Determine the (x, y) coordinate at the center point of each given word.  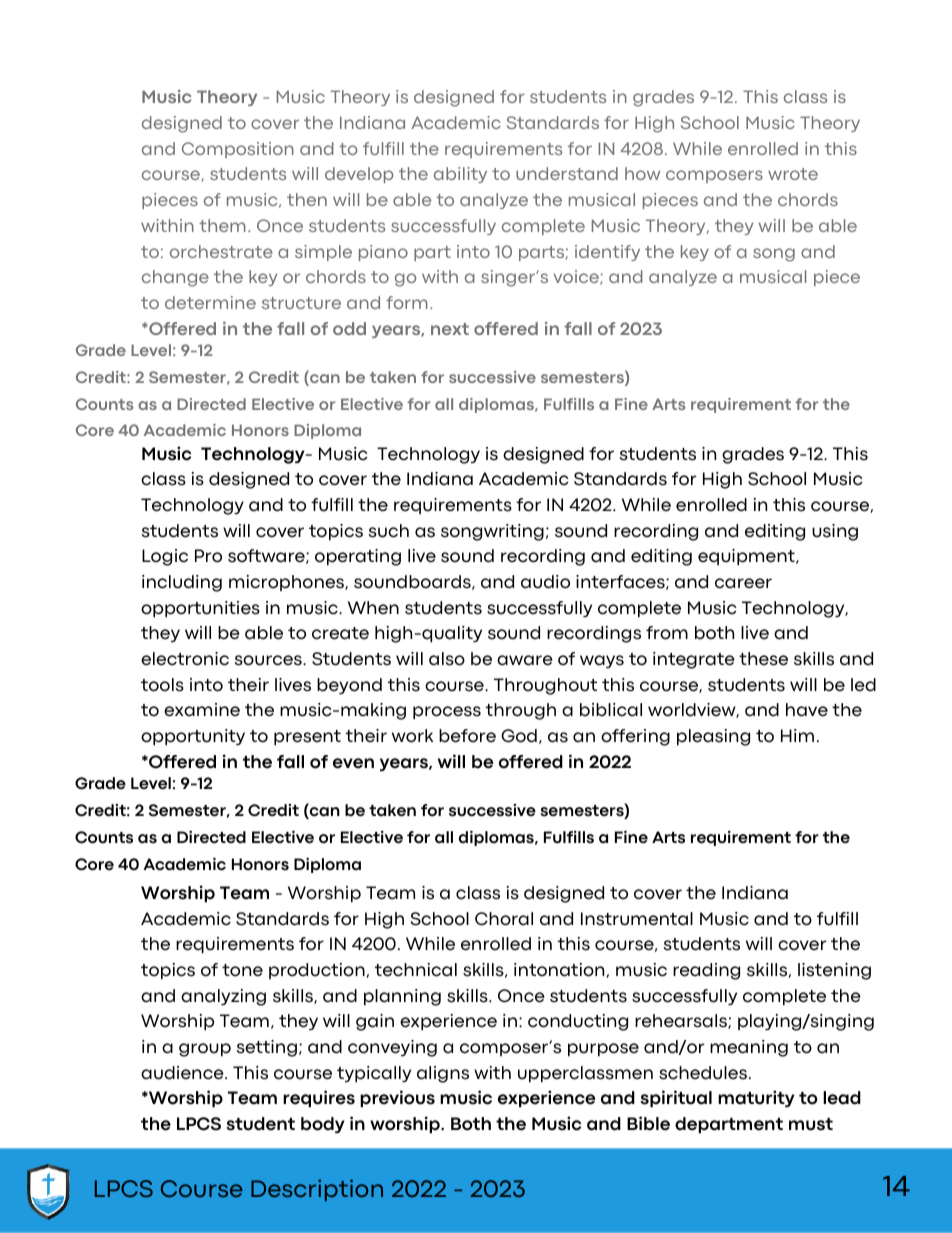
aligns (443, 1074)
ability (460, 175)
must (811, 1124)
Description (317, 1190)
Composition (238, 150)
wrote (793, 174)
